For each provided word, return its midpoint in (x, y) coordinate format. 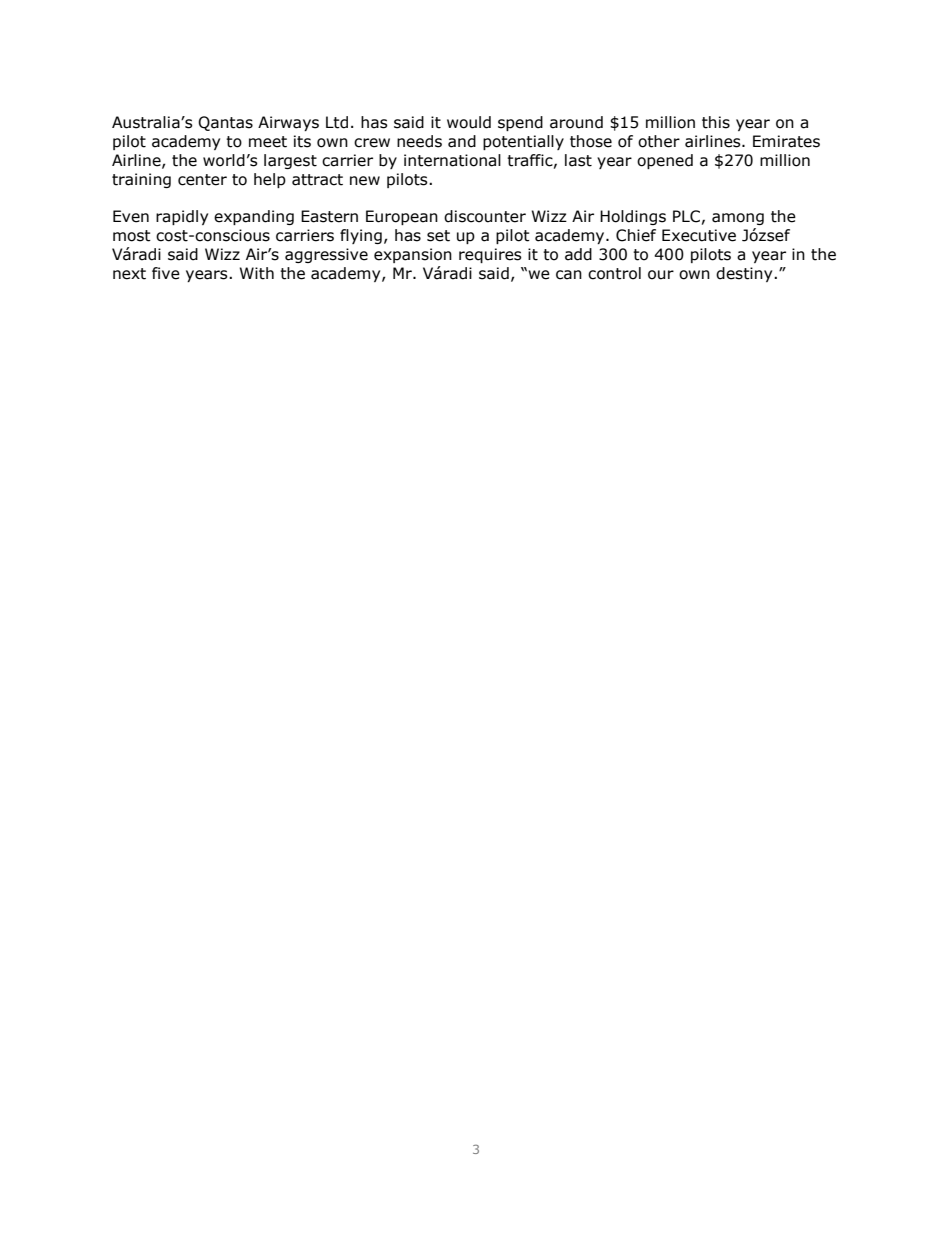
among (738, 219)
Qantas (225, 123)
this (716, 122)
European (402, 217)
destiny (745, 274)
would (469, 122)
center (202, 180)
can (569, 275)
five (166, 273)
